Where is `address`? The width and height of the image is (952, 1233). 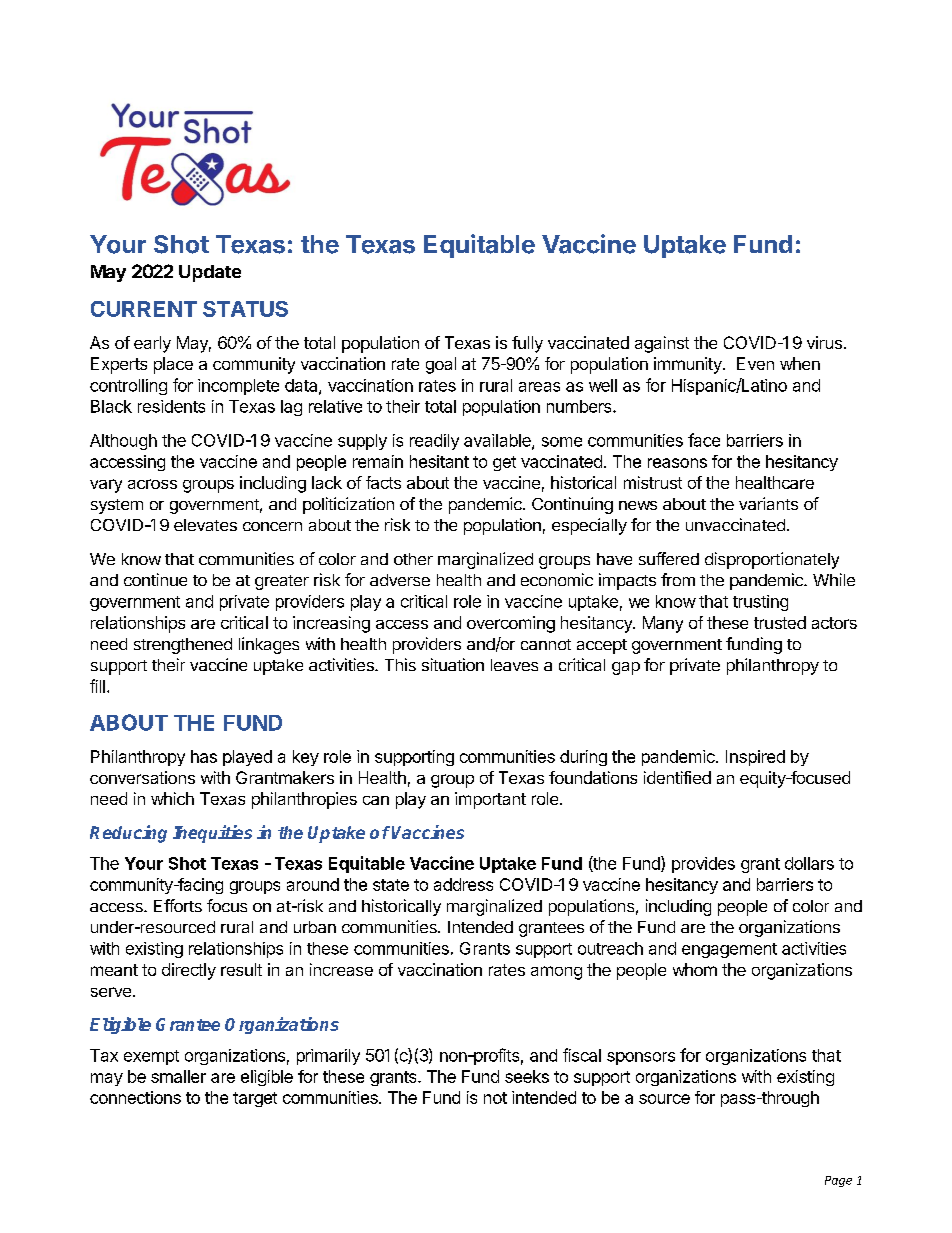 address is located at coordinates (463, 884).
